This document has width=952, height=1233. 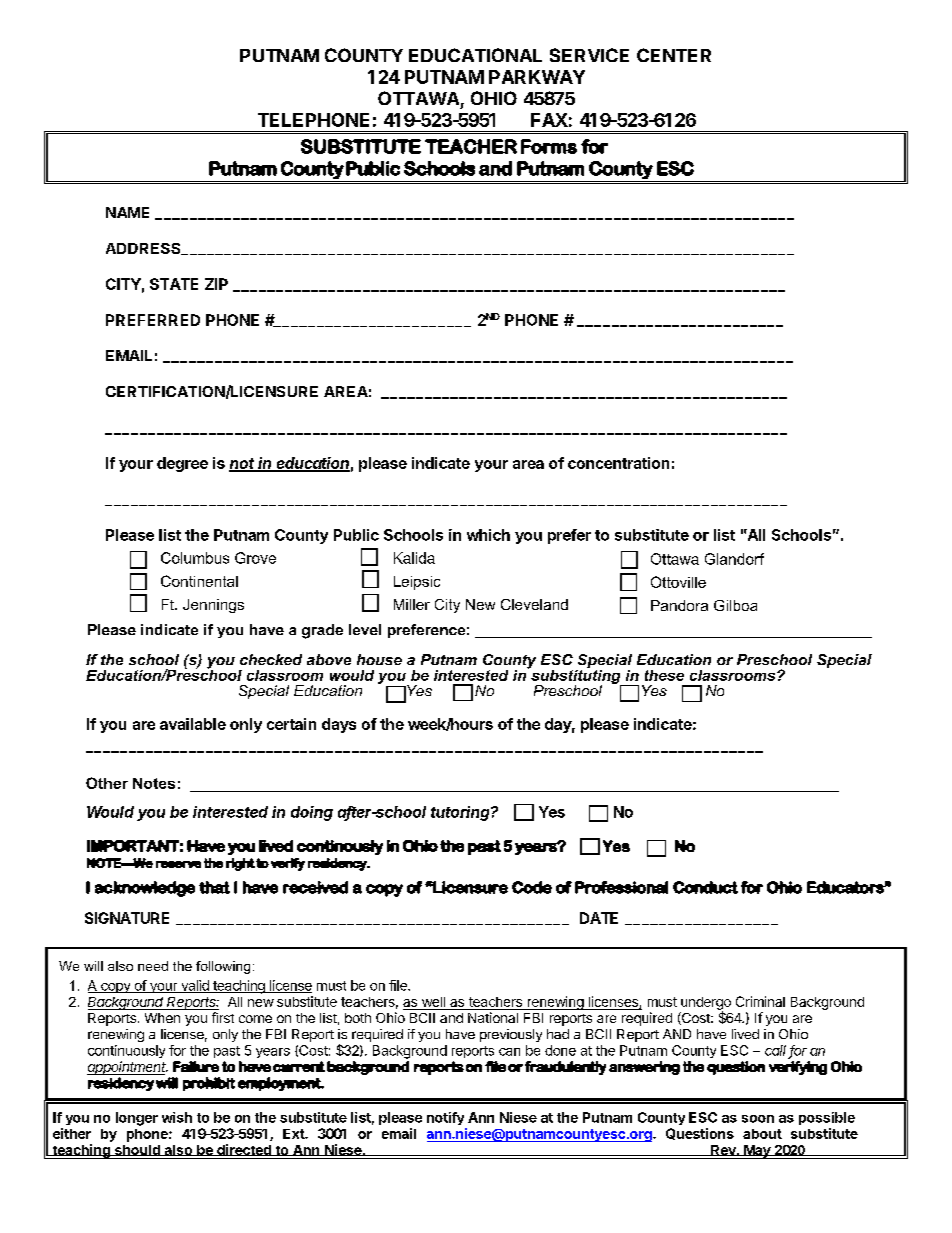 I want to click on notify, so click(x=445, y=1118).
